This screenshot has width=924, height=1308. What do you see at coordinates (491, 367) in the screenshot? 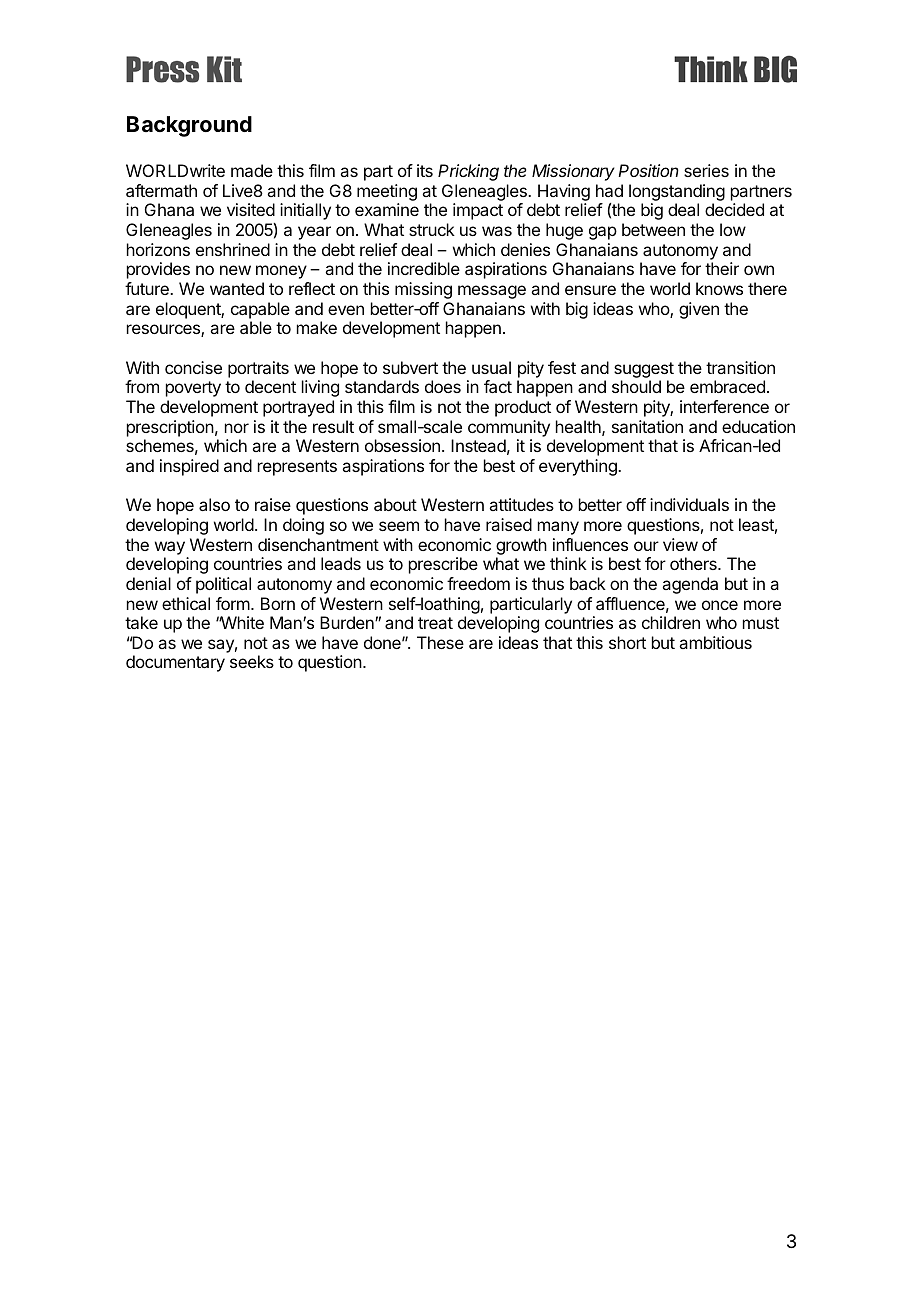
I see `usual` at bounding box center [491, 367].
